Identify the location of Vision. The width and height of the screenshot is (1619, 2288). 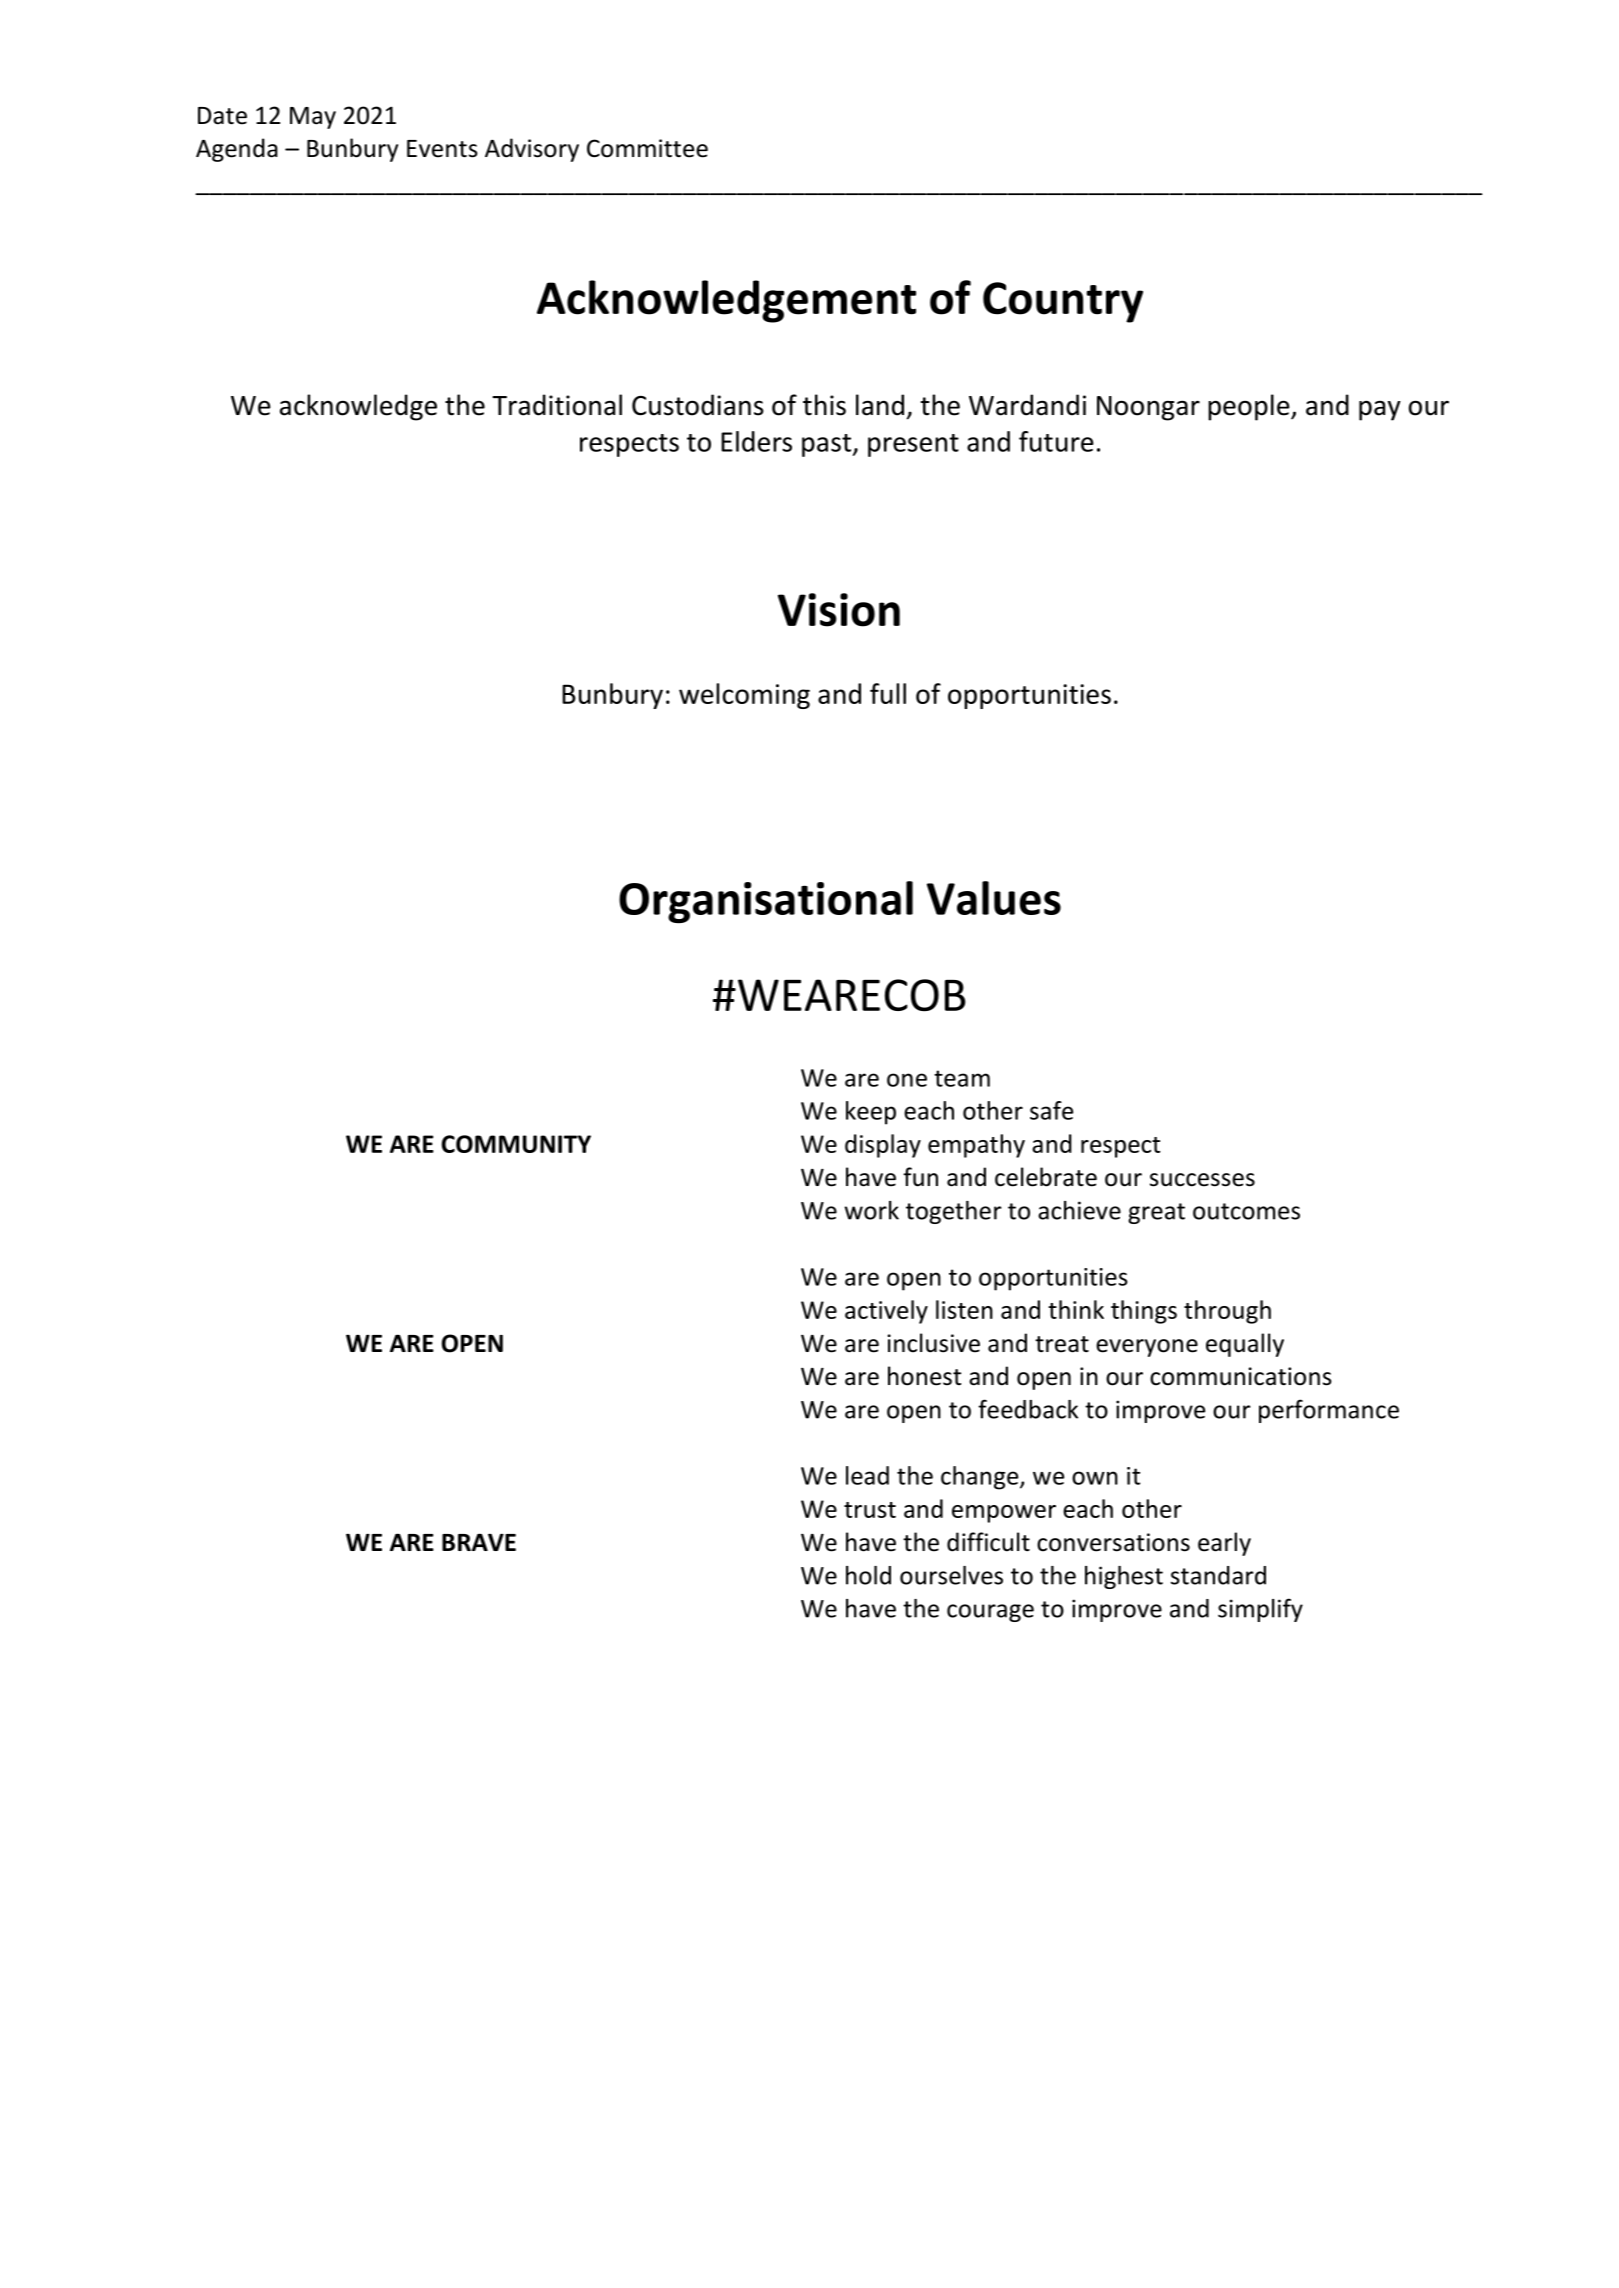
(839, 610).
